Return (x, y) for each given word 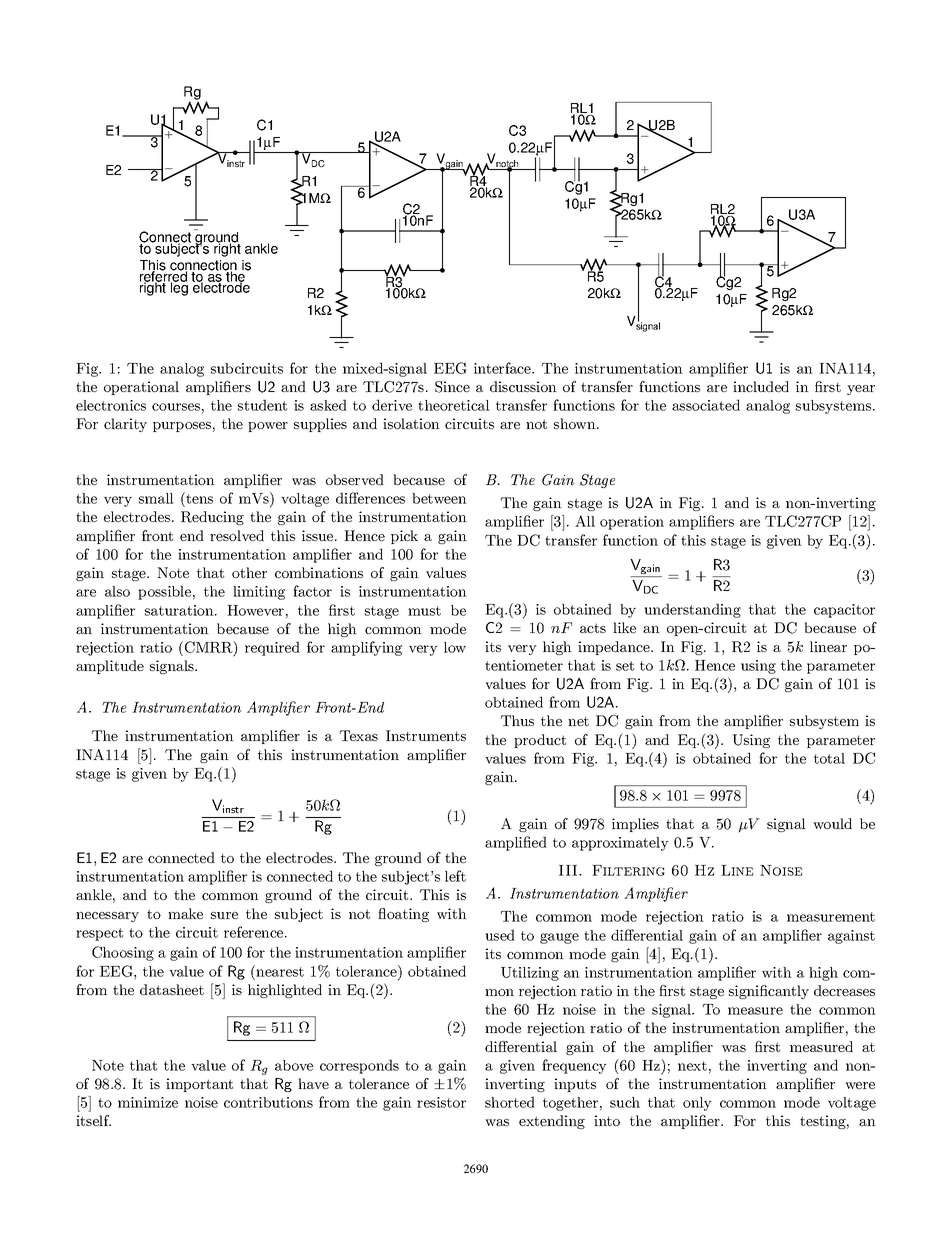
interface (503, 368)
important (199, 1085)
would (832, 823)
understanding (692, 610)
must (424, 611)
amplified (516, 843)
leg (178, 288)
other (249, 572)
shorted (510, 1102)
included (761, 386)
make (185, 913)
